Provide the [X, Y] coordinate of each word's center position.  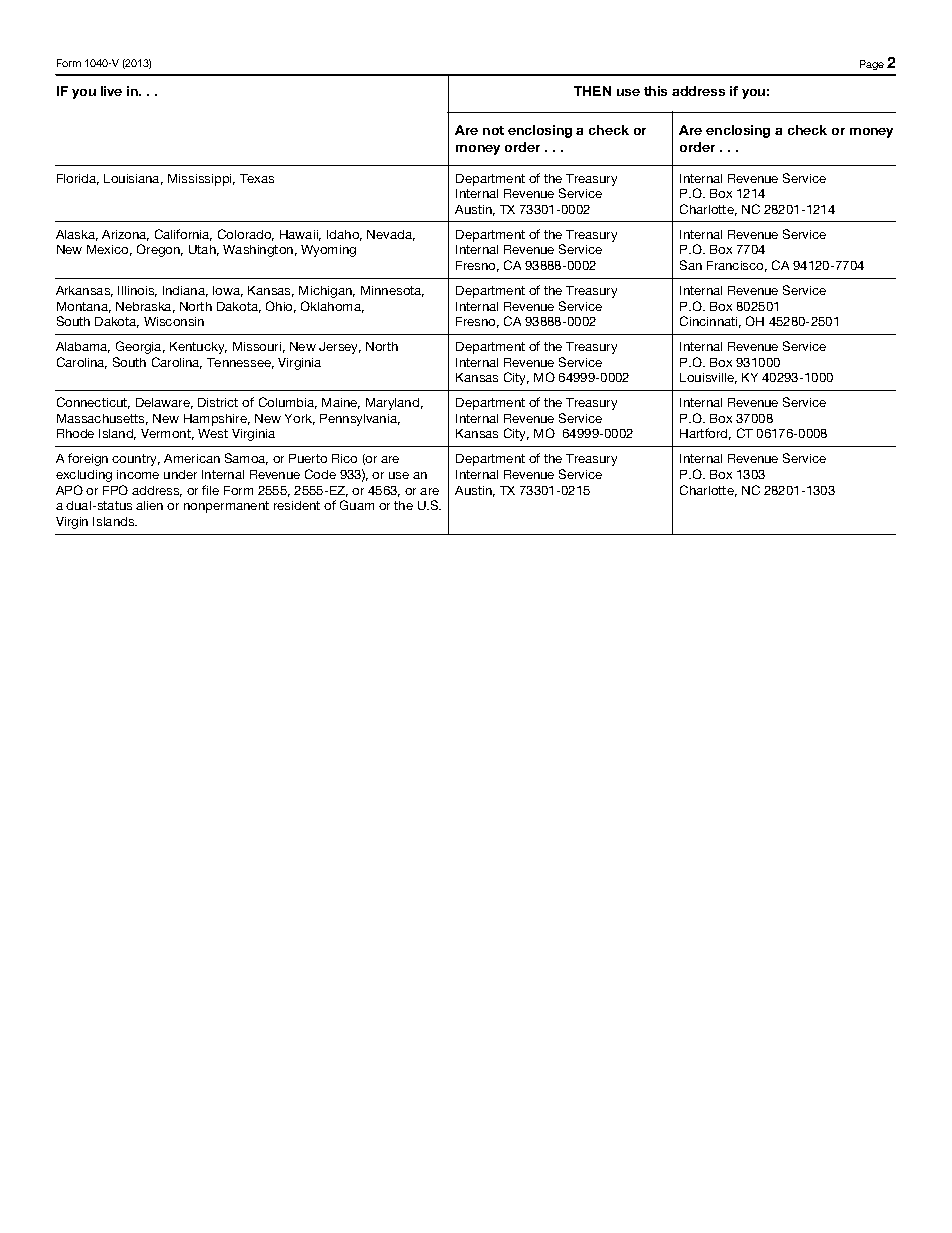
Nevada [391, 235]
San [691, 265]
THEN [592, 91]
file [210, 490]
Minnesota [392, 291]
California [183, 235]
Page [872, 65]
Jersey [340, 348]
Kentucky [198, 348]
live [111, 91]
